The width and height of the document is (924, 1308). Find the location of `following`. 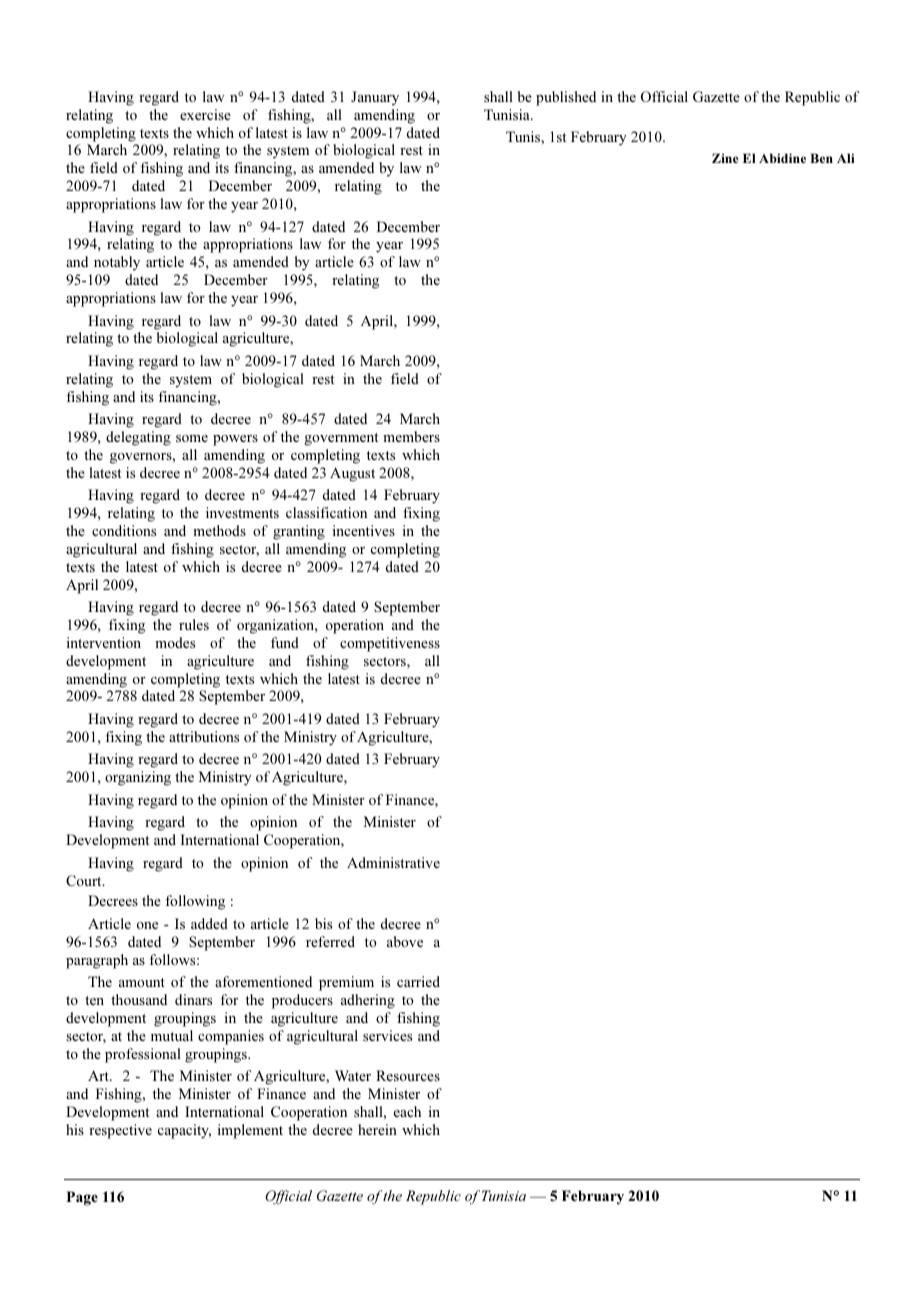

following is located at coordinates (195, 902).
